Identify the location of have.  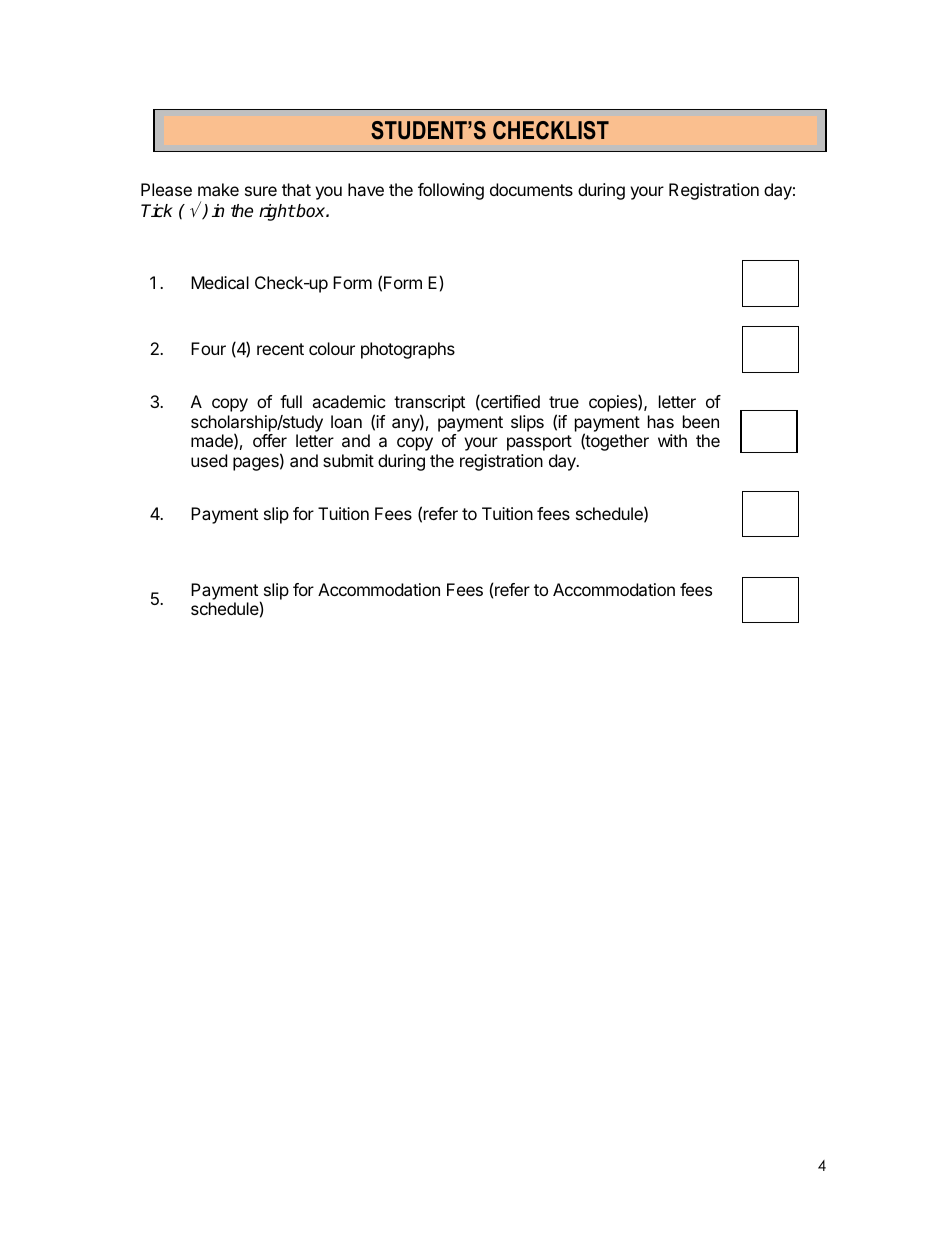
(366, 189).
